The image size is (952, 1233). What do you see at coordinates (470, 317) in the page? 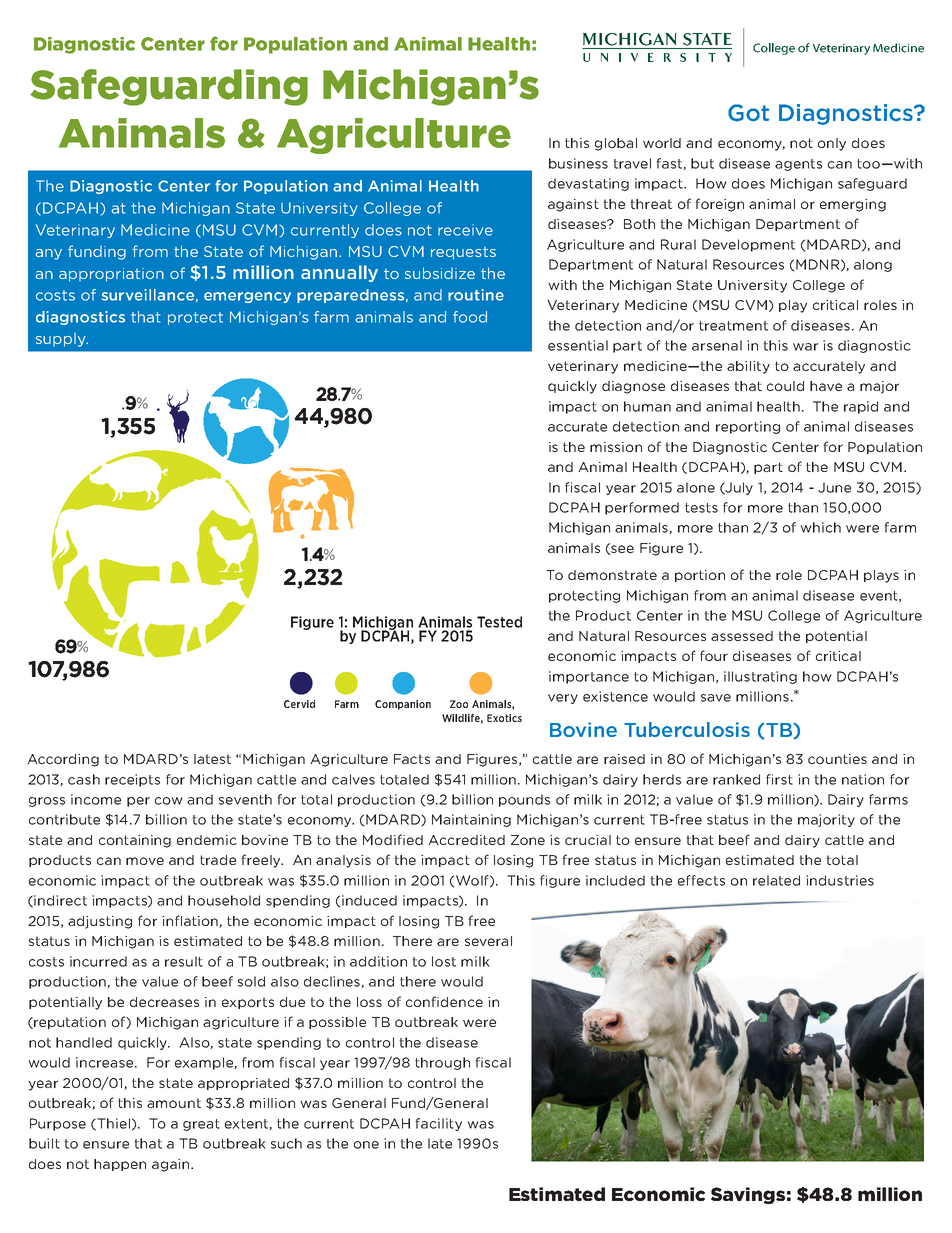
I see `food` at bounding box center [470, 317].
